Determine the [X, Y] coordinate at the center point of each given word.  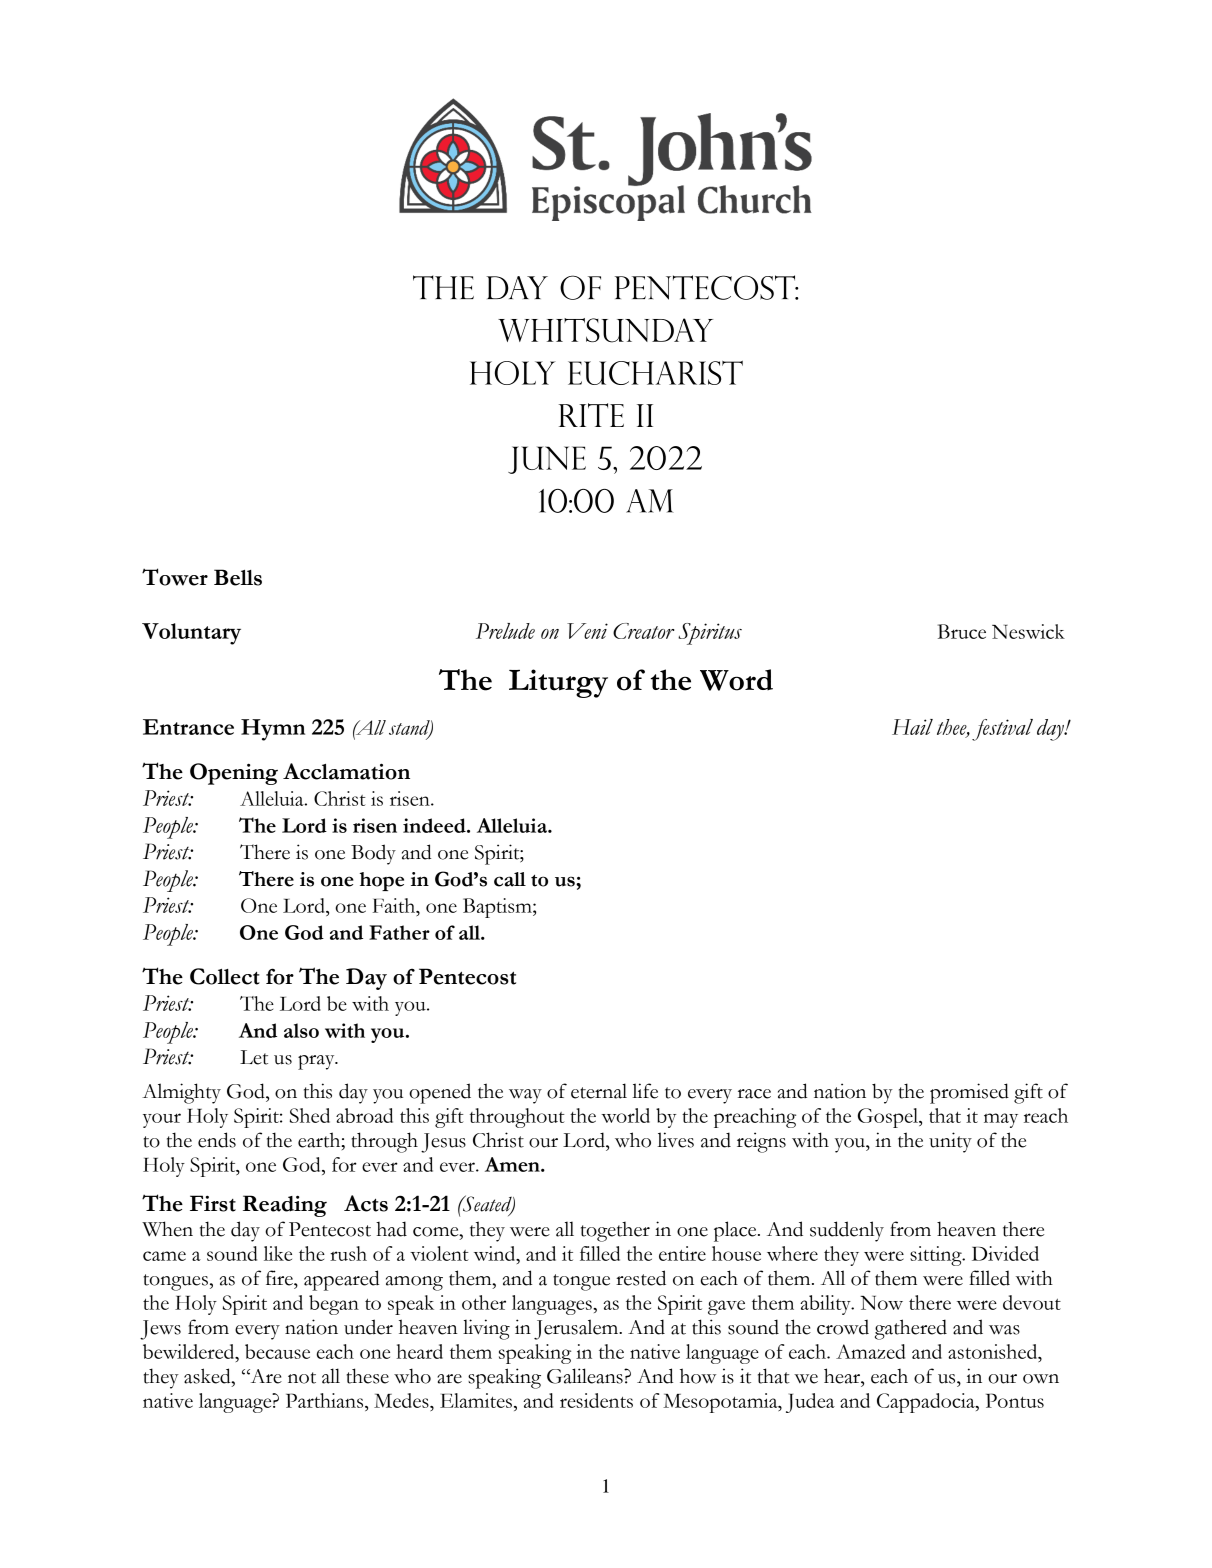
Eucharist [655, 373]
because [277, 1351]
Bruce [962, 631]
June [547, 460]
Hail [912, 727]
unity [950, 1142]
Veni [587, 631]
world [625, 1115]
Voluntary [191, 634]
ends [217, 1140]
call [510, 879]
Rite [591, 415]
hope [382, 881]
